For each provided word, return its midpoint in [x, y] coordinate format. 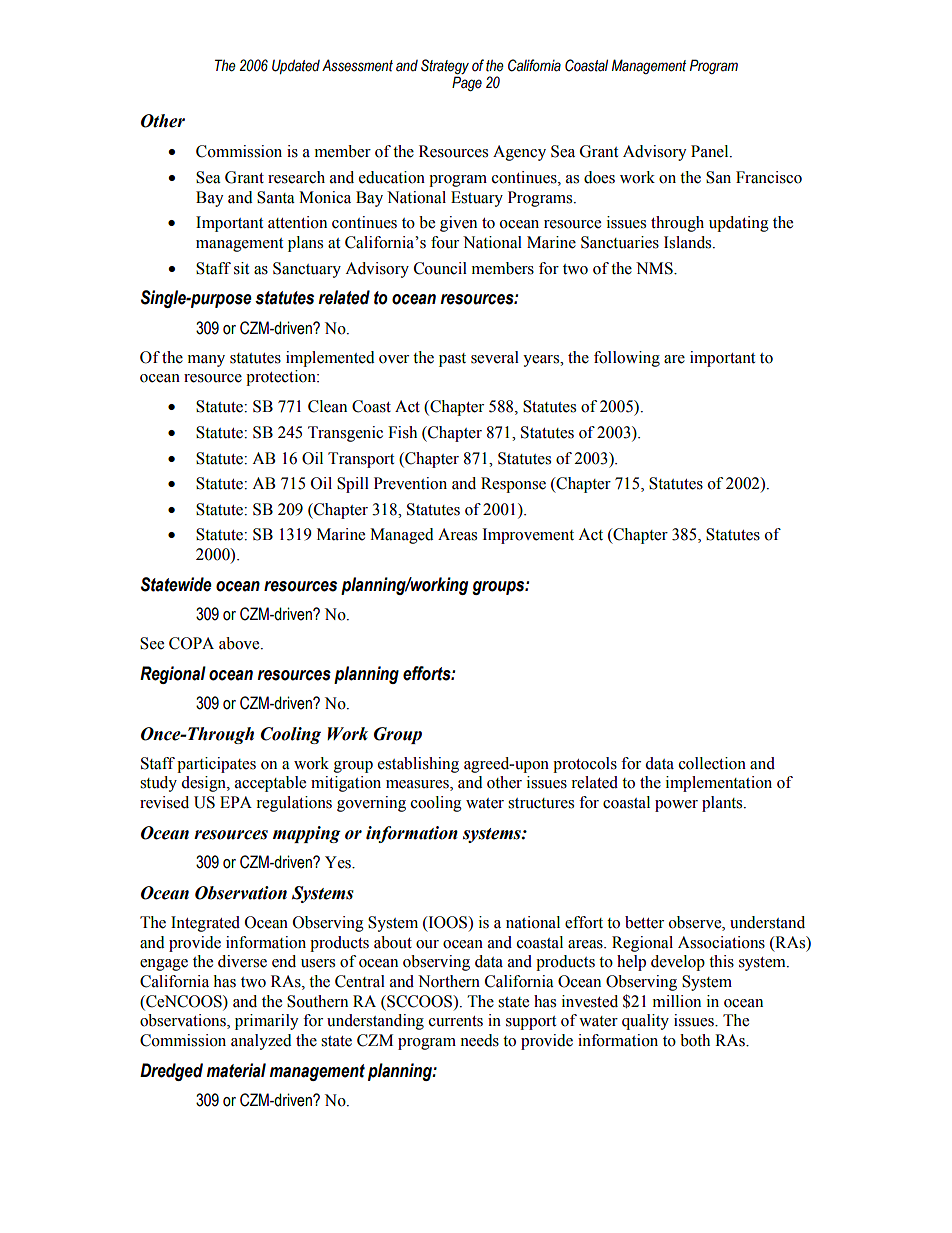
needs [479, 1040]
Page [467, 83]
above [240, 643]
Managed [402, 536]
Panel [711, 151]
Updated [296, 66]
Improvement [528, 536]
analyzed [261, 1042]
